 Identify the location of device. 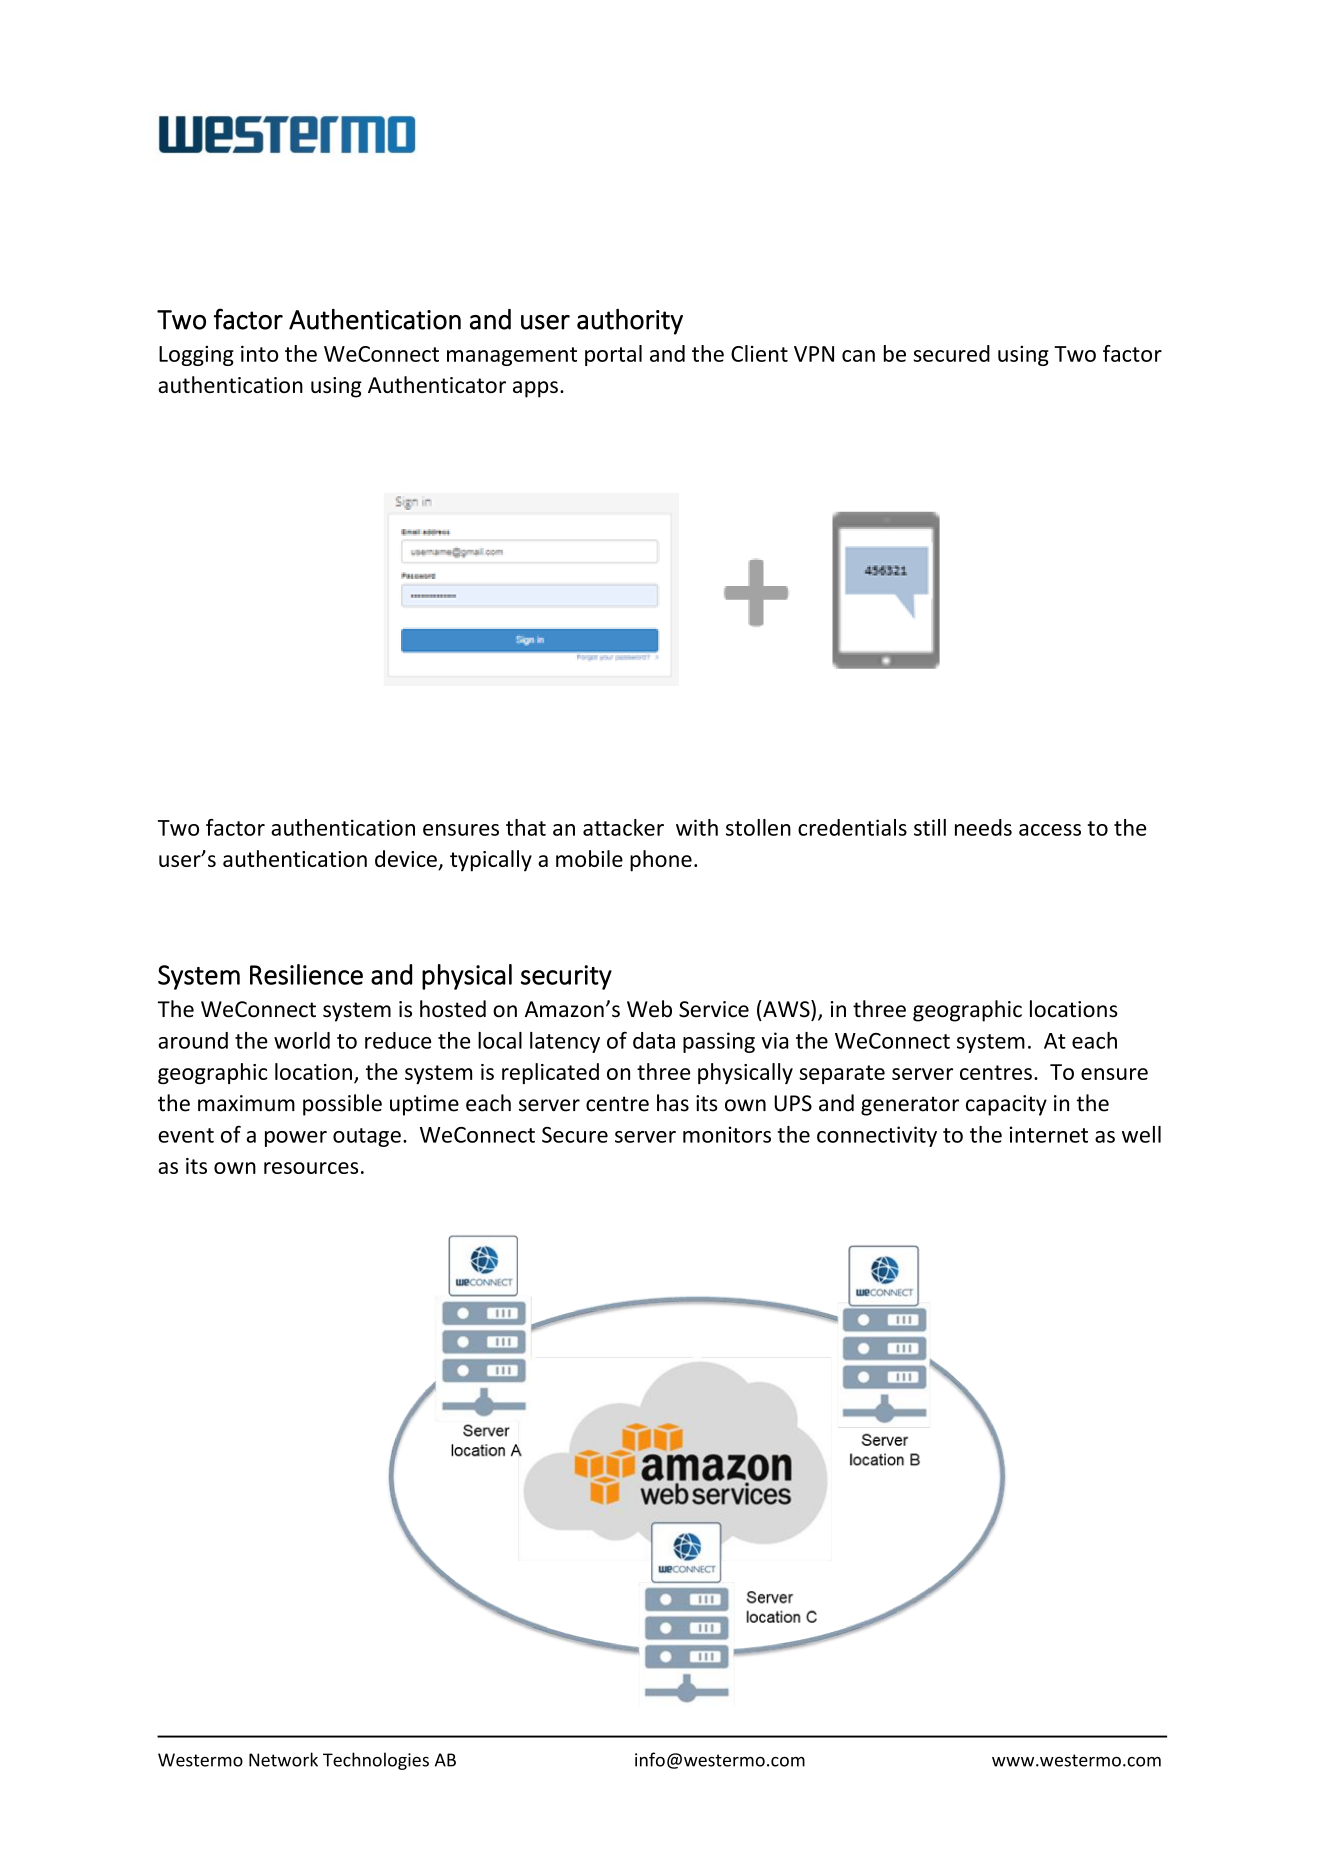
(407, 860).
